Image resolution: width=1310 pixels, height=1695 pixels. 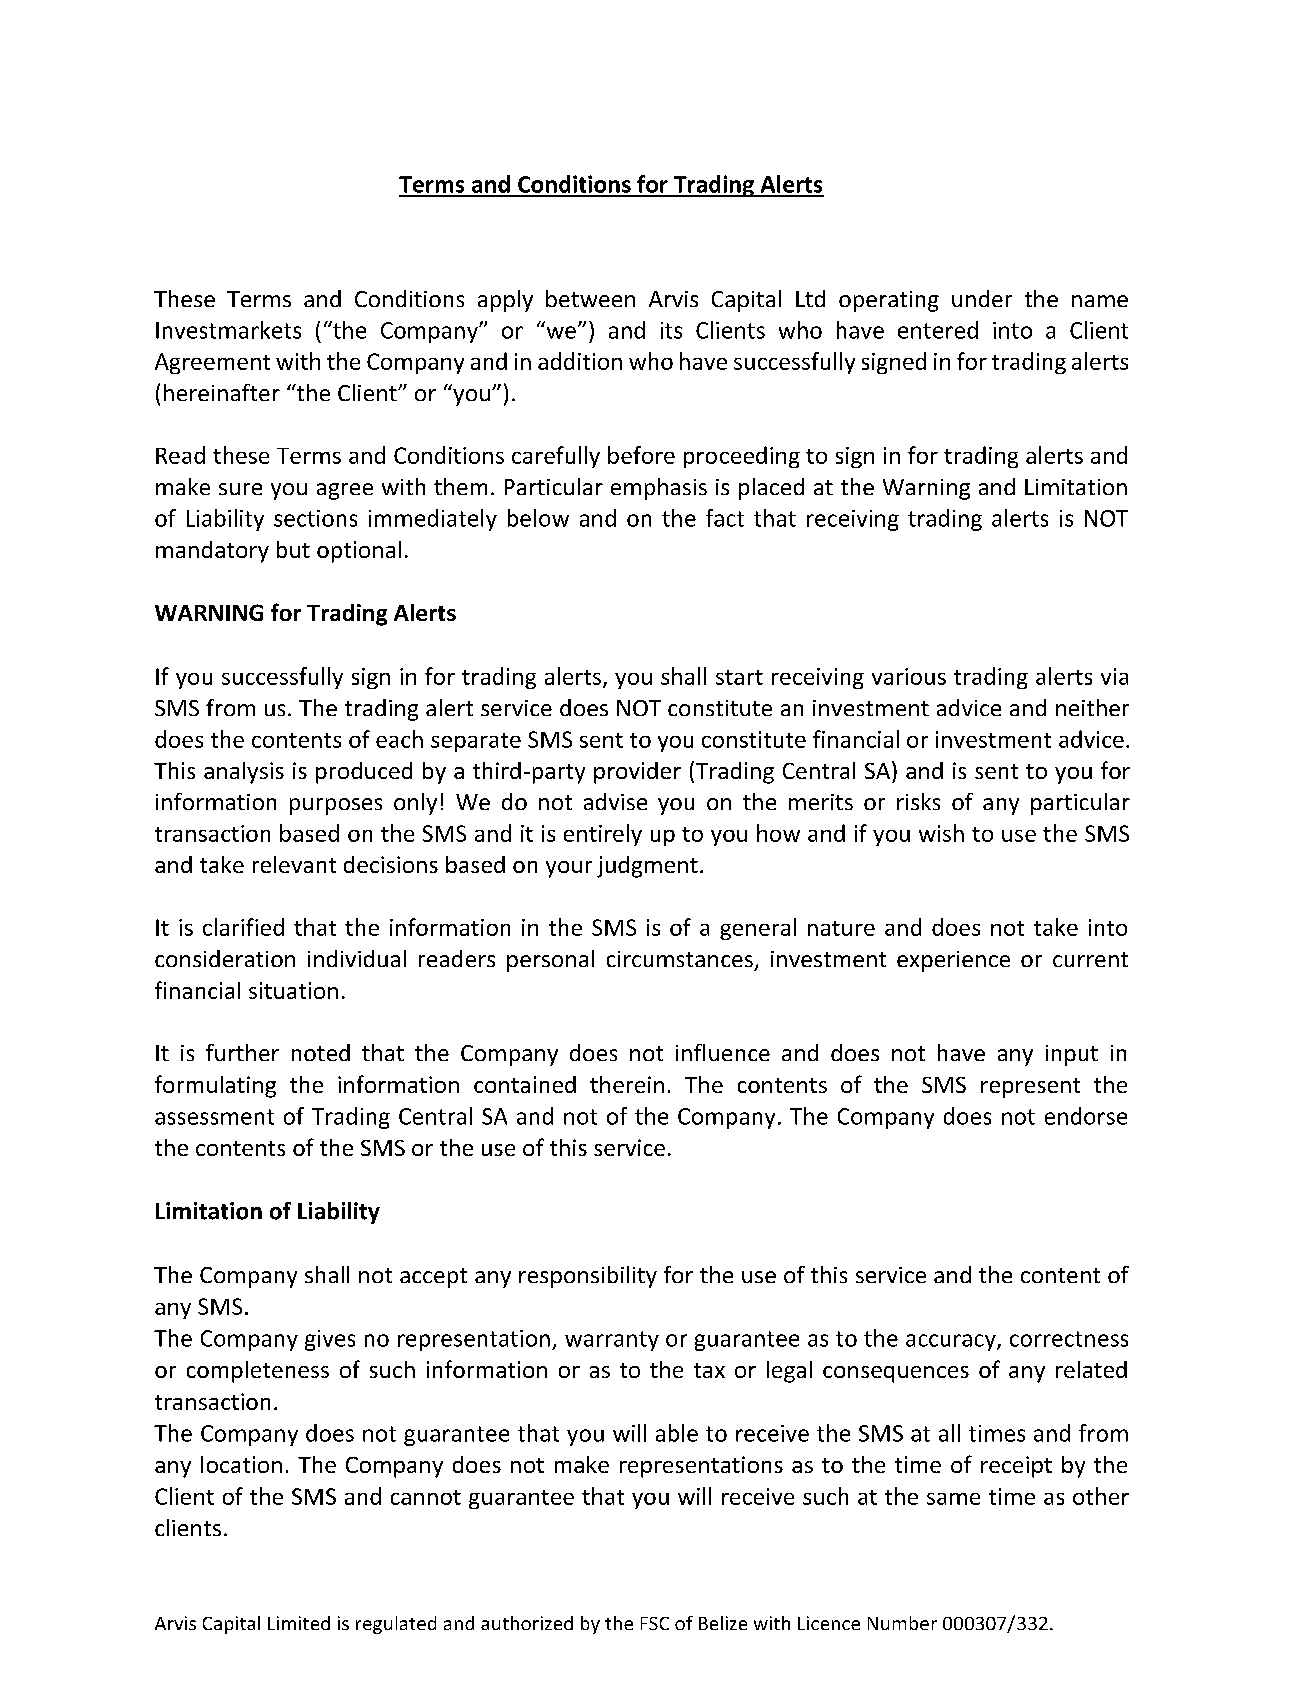 What do you see at coordinates (330, 1340) in the screenshot?
I see `gives` at bounding box center [330, 1340].
